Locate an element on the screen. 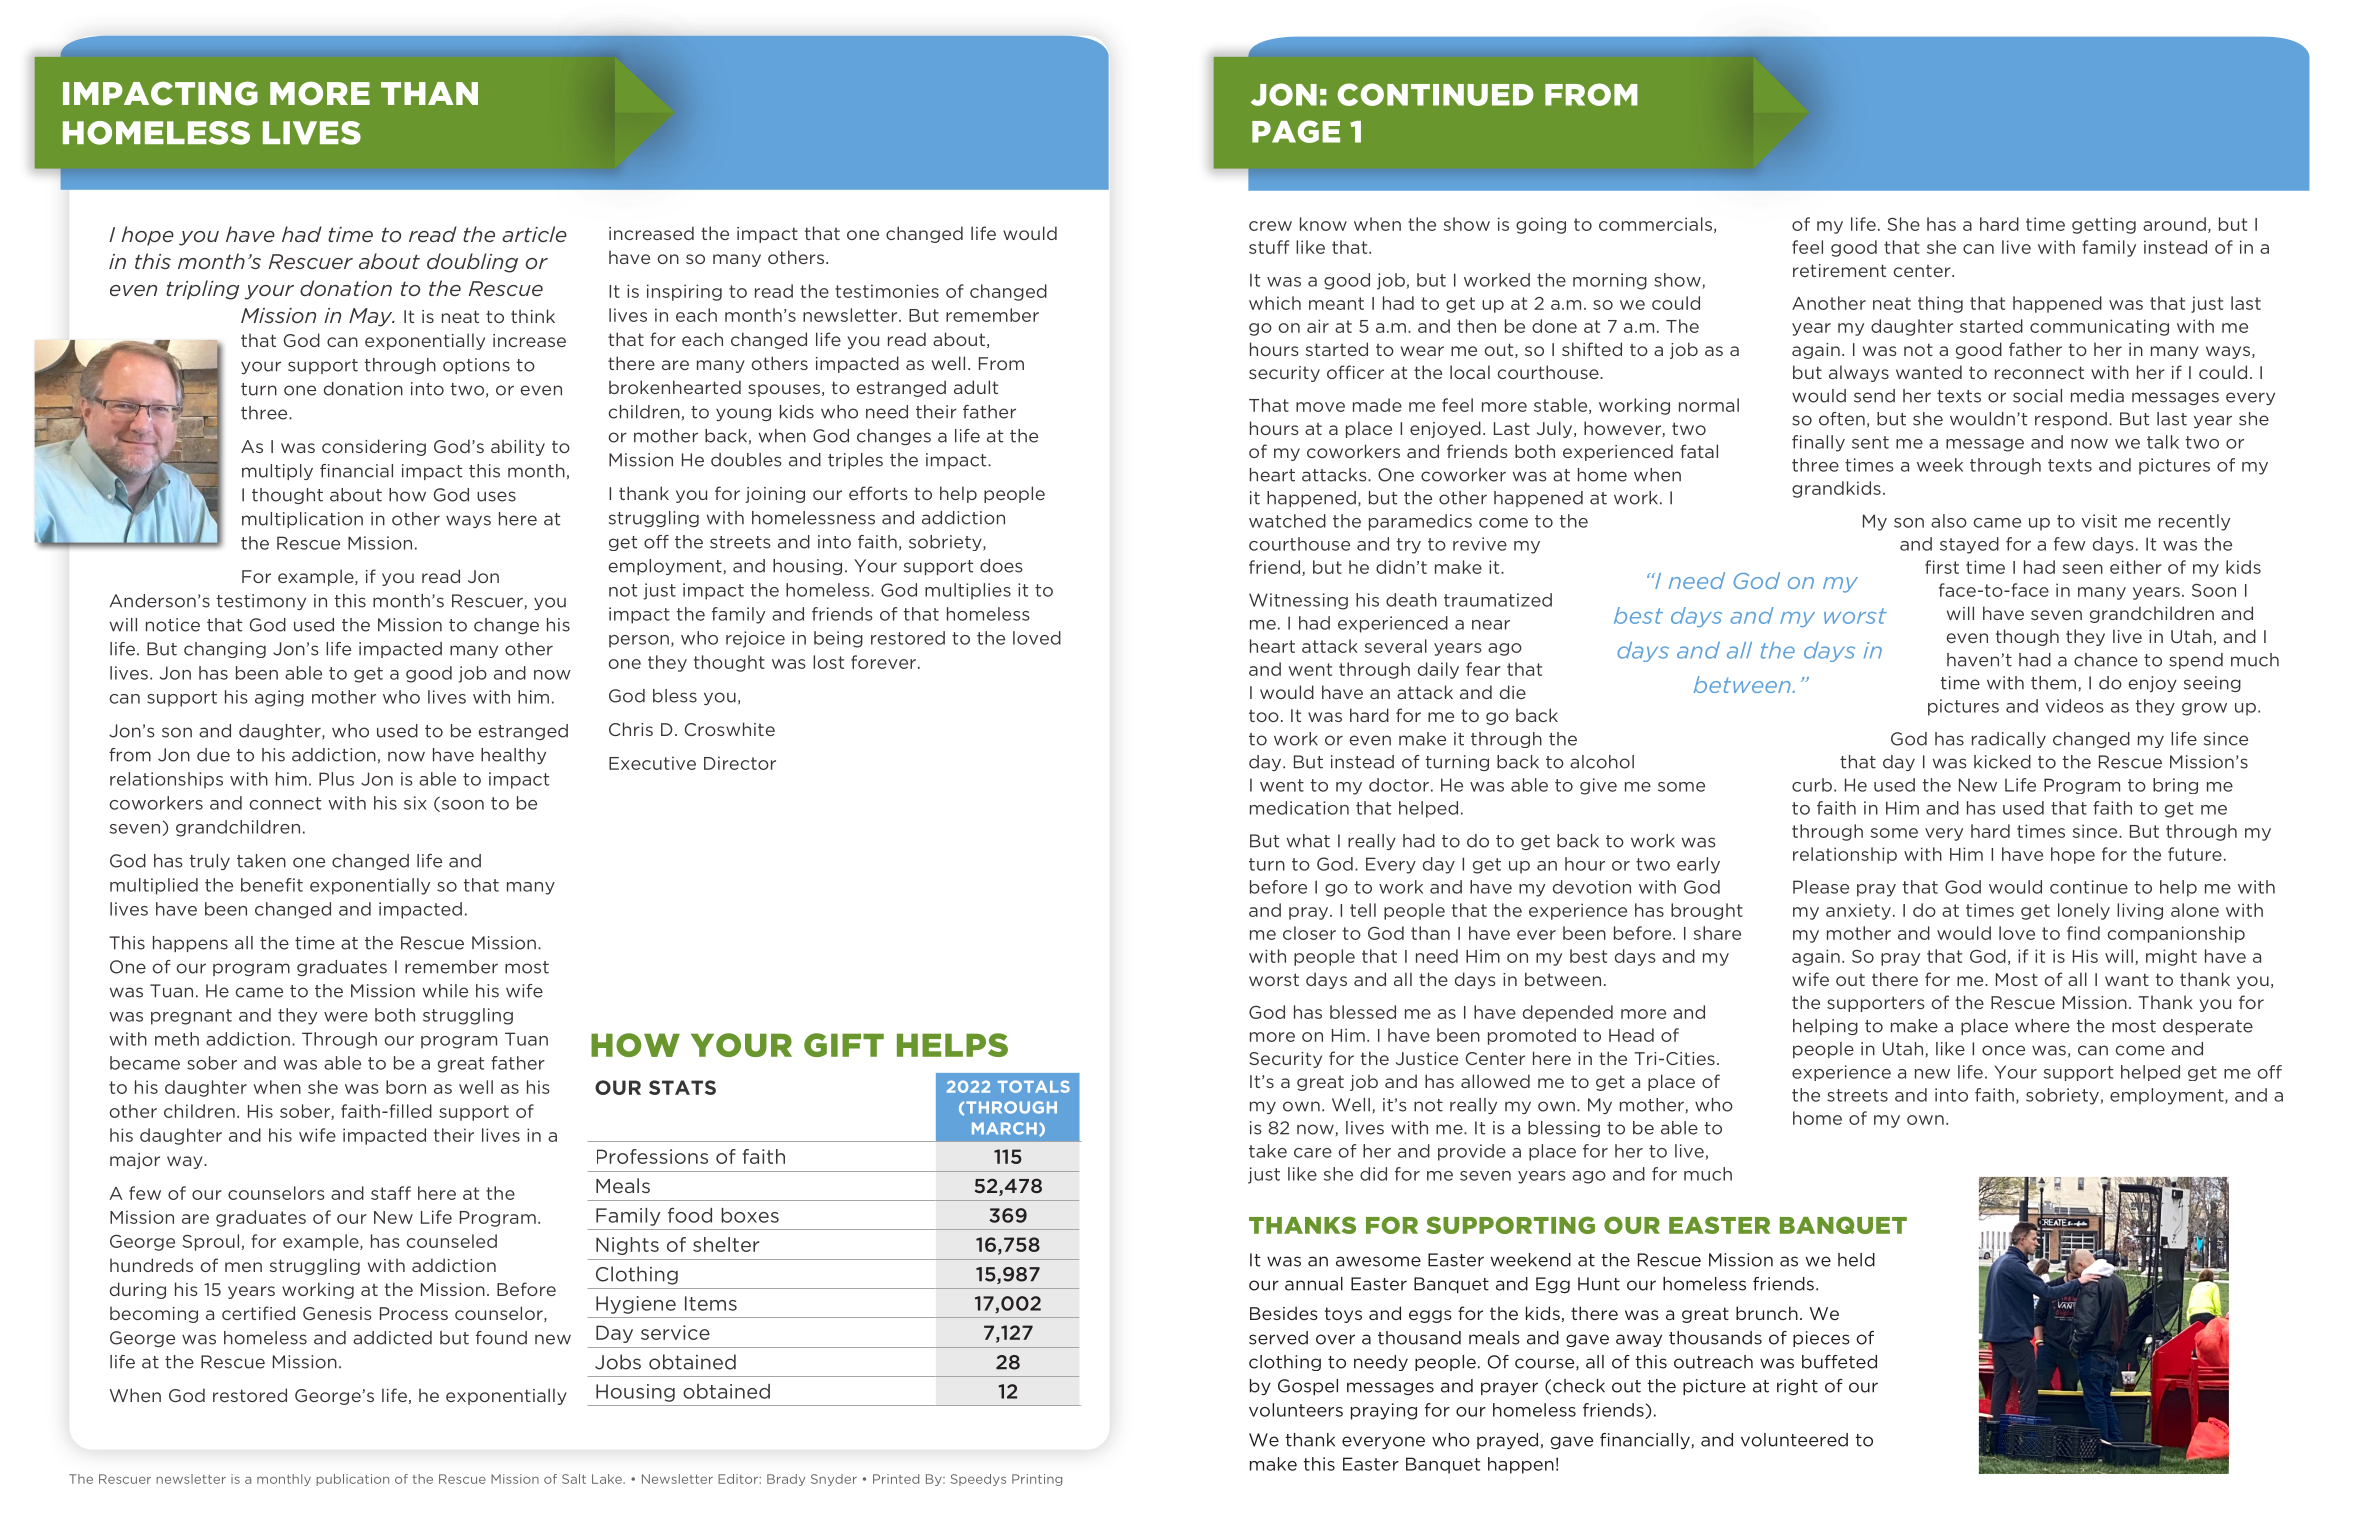 The height and width of the screenshot is (1526, 2358). article is located at coordinates (534, 234).
